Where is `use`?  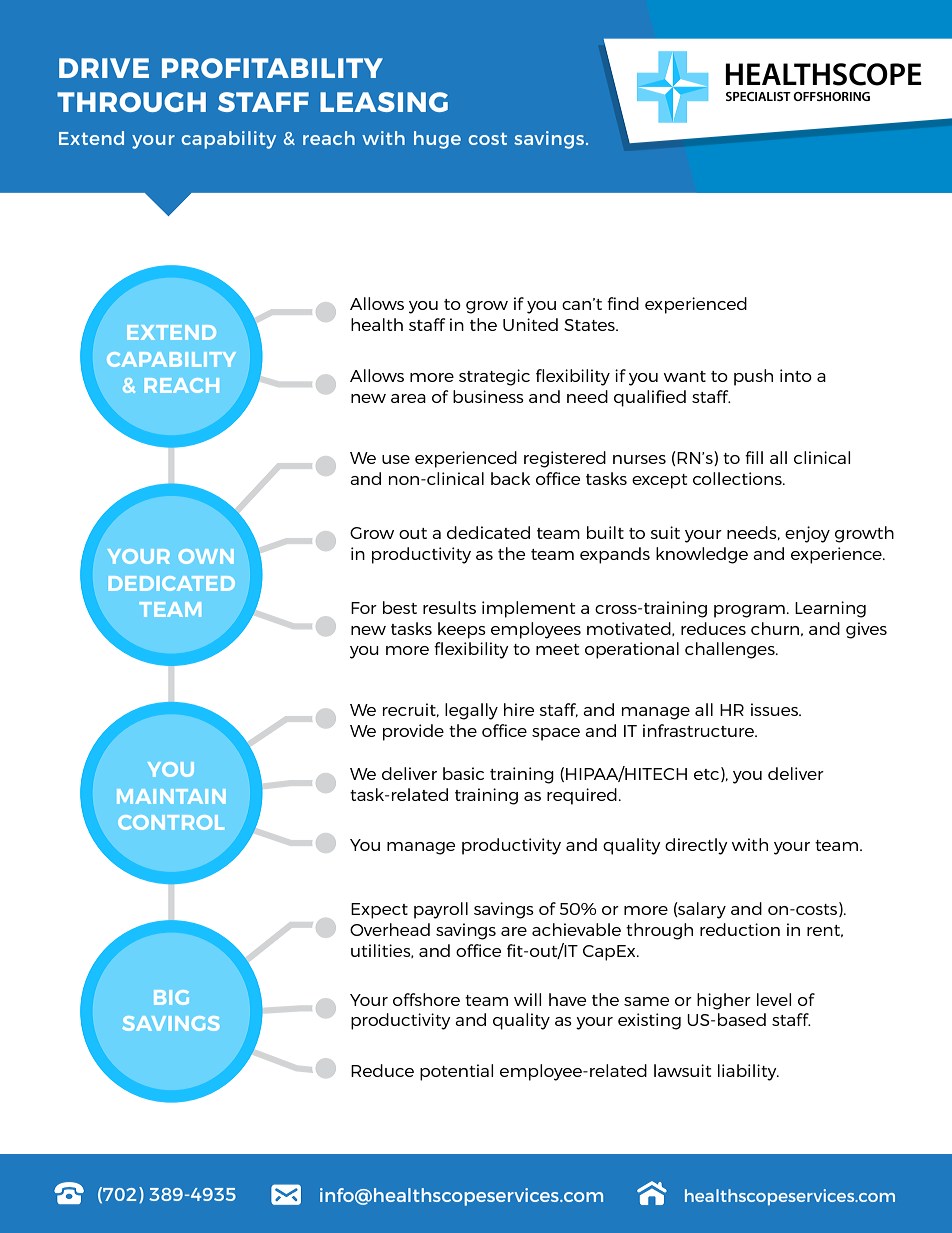
use is located at coordinates (396, 459).
